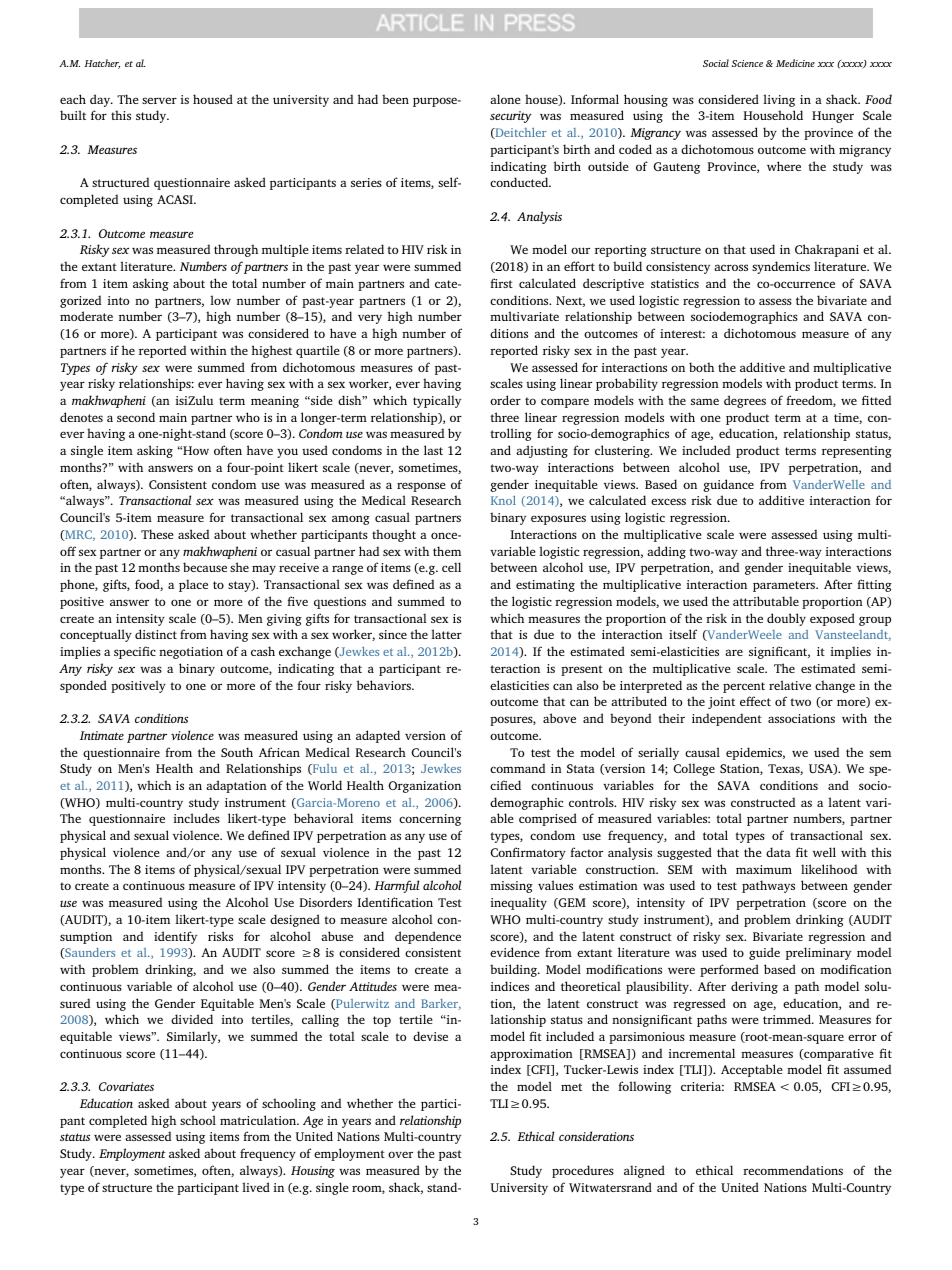  I want to click on server, so click(159, 100).
